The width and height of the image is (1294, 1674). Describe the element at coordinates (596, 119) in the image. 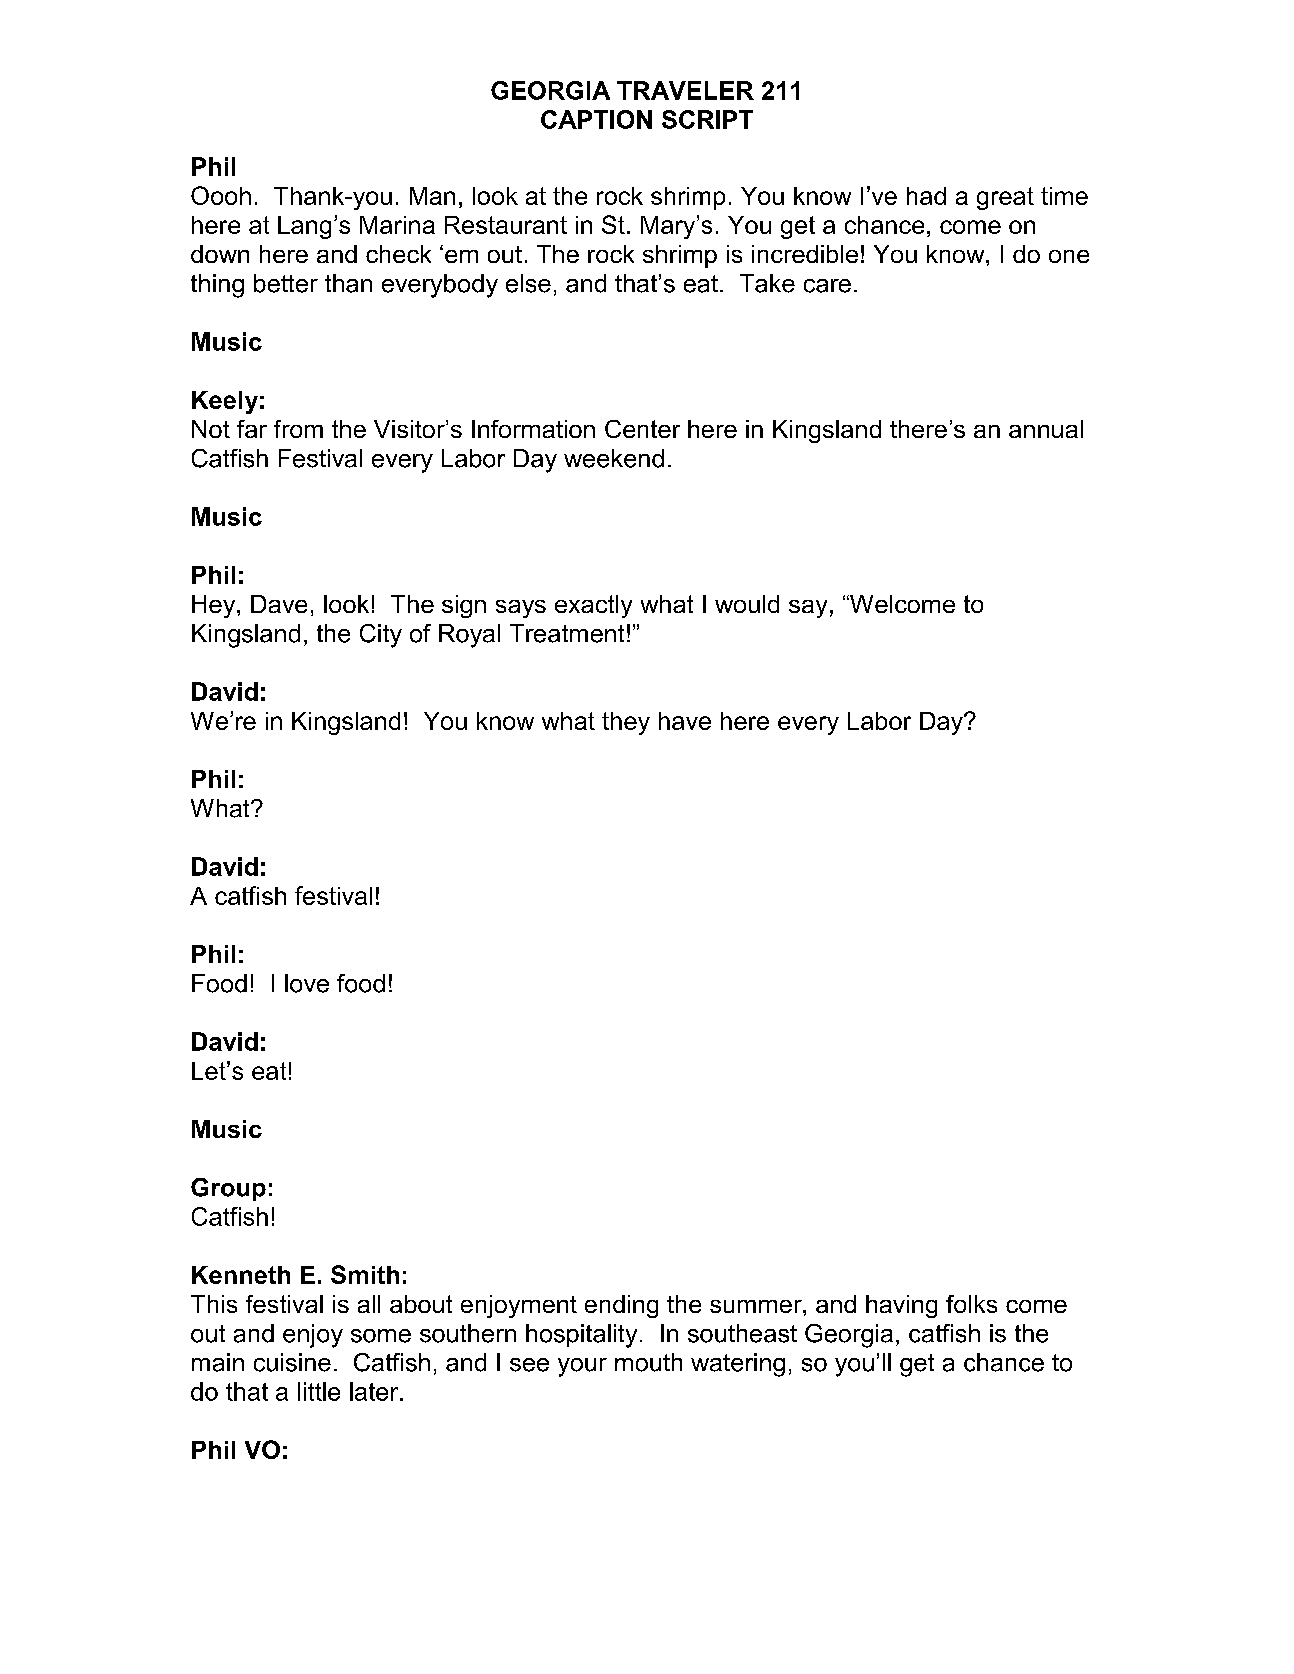

I see `CAPTION` at that location.
